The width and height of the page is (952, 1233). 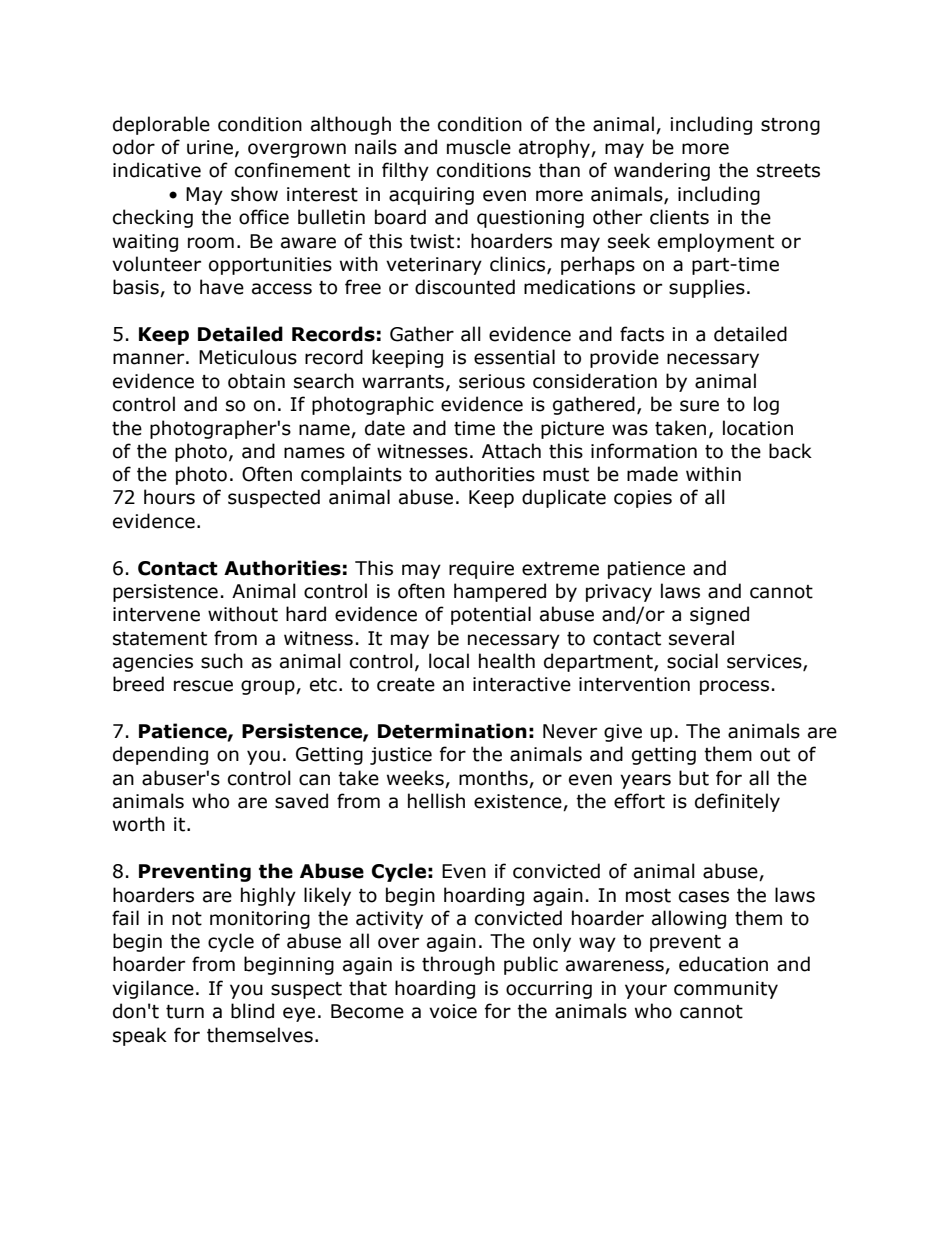 I want to click on worth, so click(x=139, y=824).
